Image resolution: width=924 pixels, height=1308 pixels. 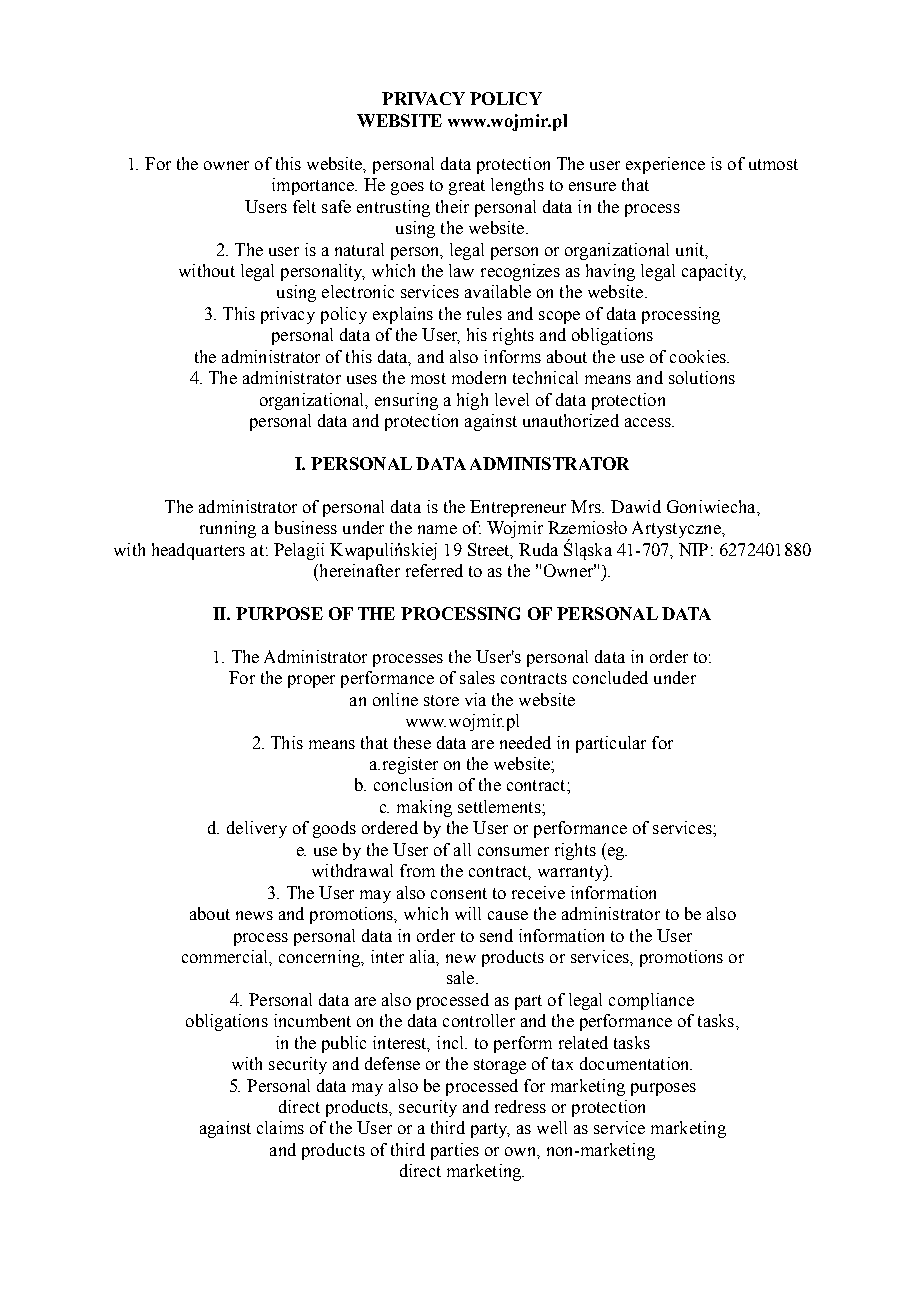 I want to click on consent, so click(x=459, y=893).
